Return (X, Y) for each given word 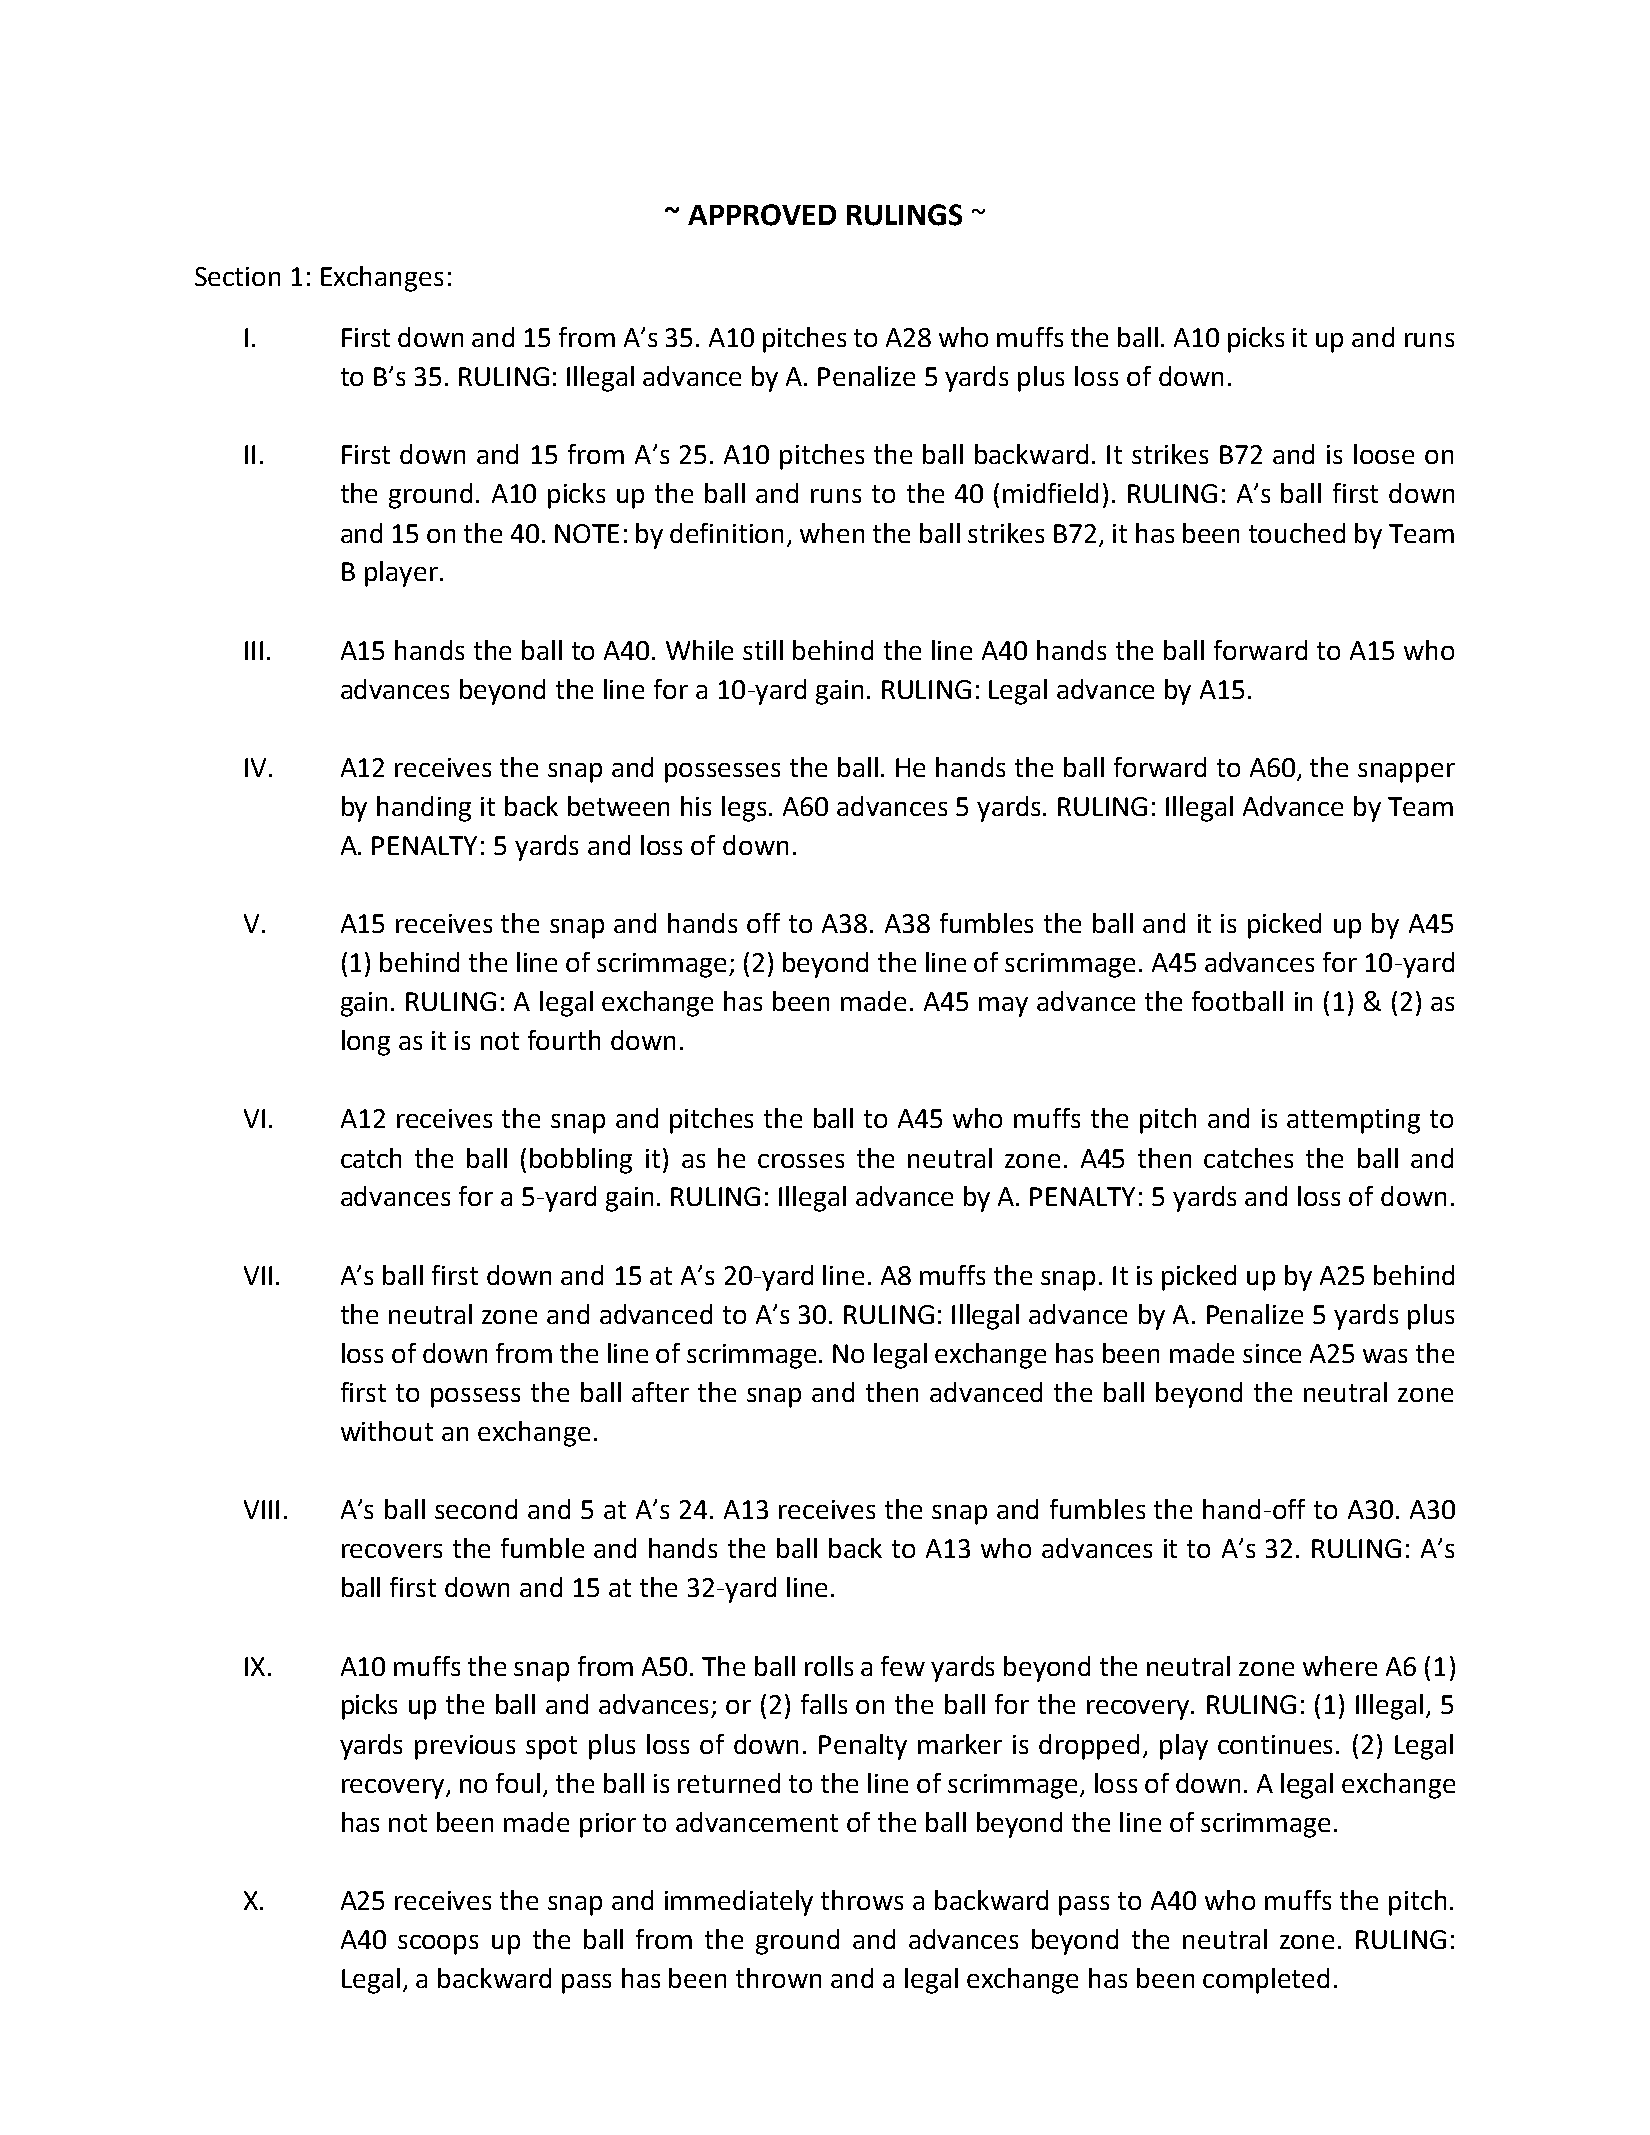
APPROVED (762, 215)
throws (862, 1900)
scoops (438, 1945)
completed (1266, 1981)
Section (237, 276)
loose (1384, 454)
